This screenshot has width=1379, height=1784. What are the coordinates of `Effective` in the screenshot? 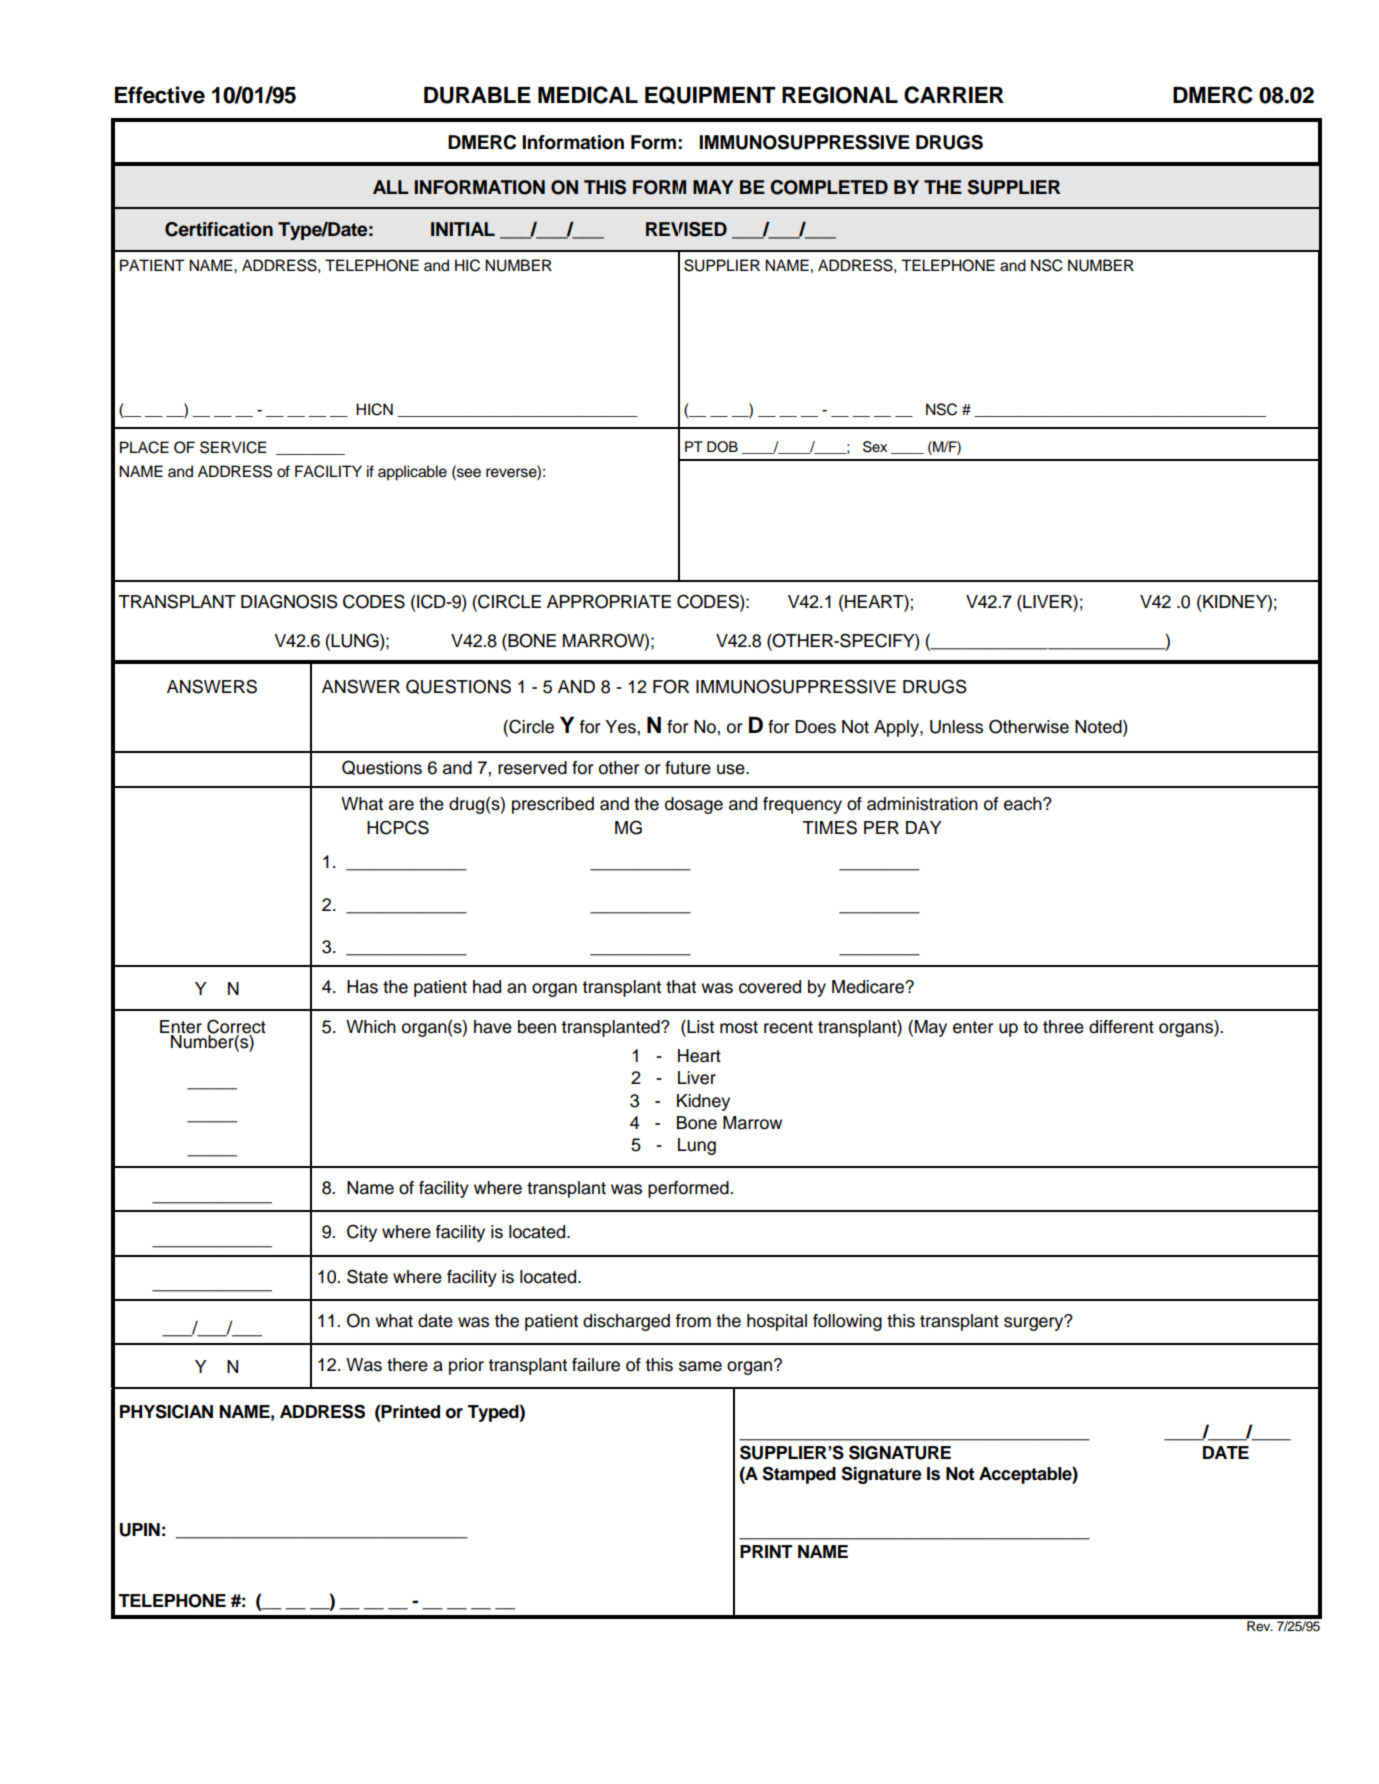 It's located at (160, 95).
